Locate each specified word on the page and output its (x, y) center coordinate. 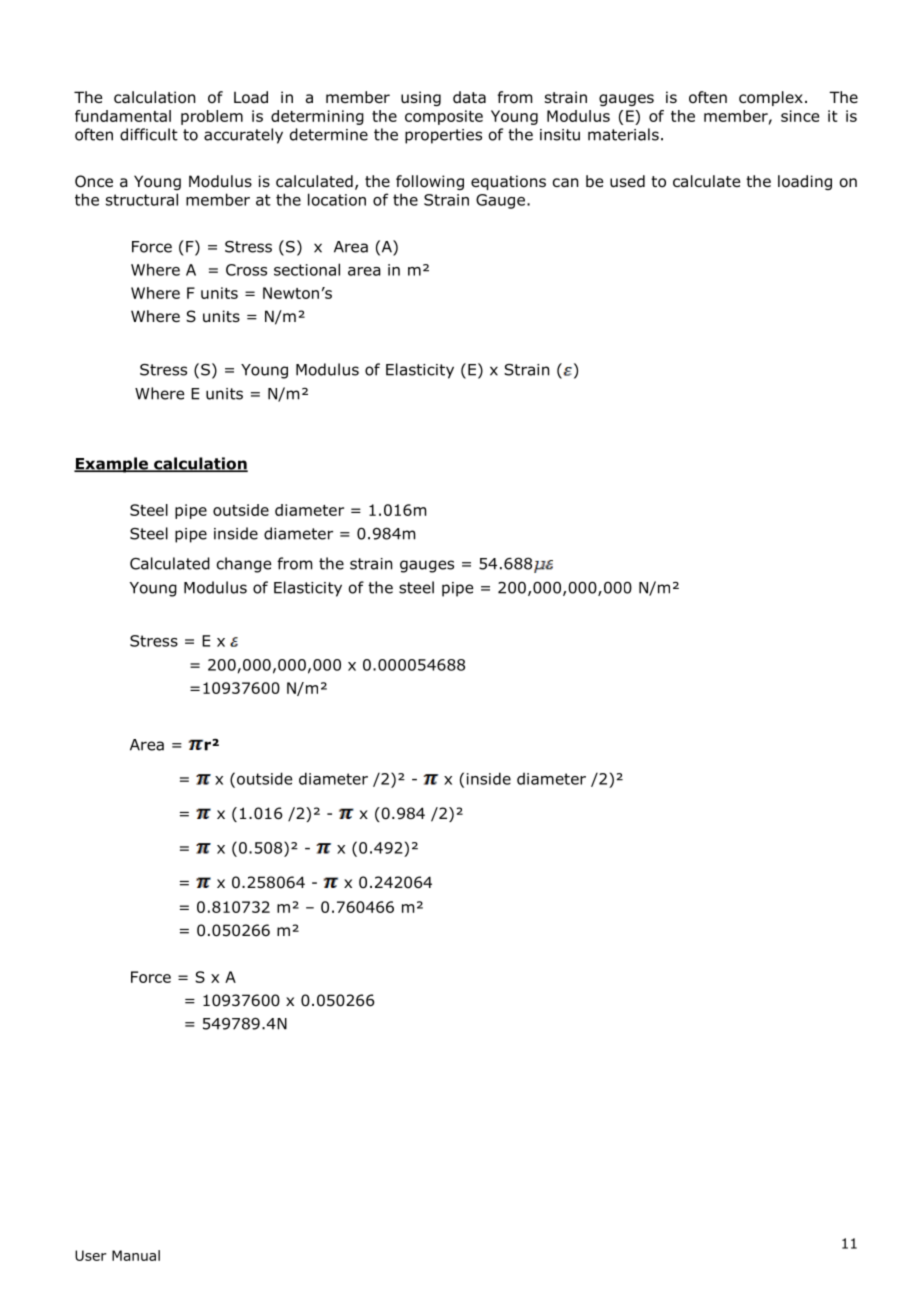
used (627, 181)
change (244, 565)
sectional (307, 269)
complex (771, 98)
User (91, 1255)
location (337, 199)
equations (508, 182)
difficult (149, 134)
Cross (246, 270)
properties (443, 136)
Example (112, 465)
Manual (136, 1255)
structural (142, 199)
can (565, 182)
